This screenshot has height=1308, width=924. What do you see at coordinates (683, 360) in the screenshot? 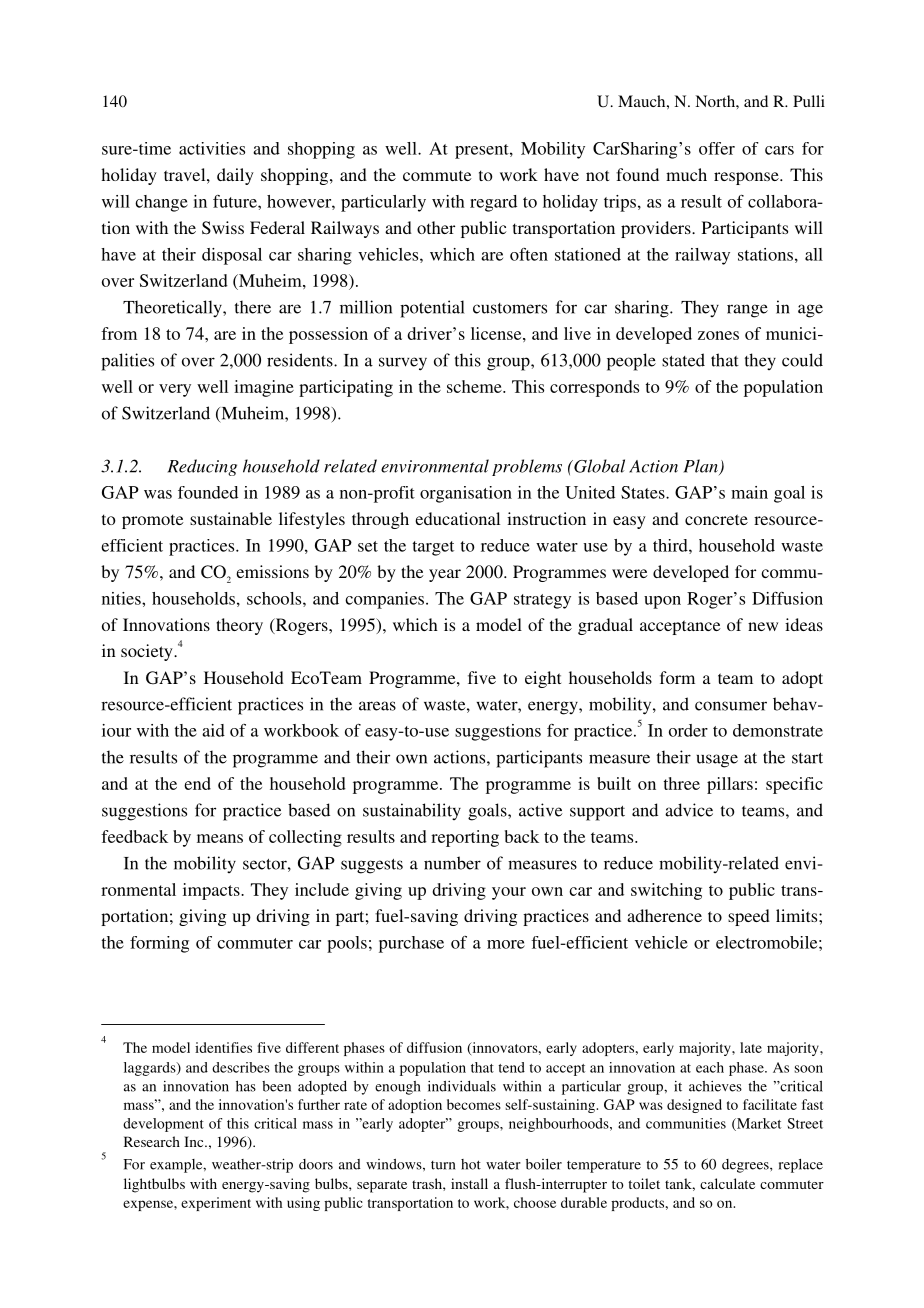
I see `stated` at bounding box center [683, 360].
